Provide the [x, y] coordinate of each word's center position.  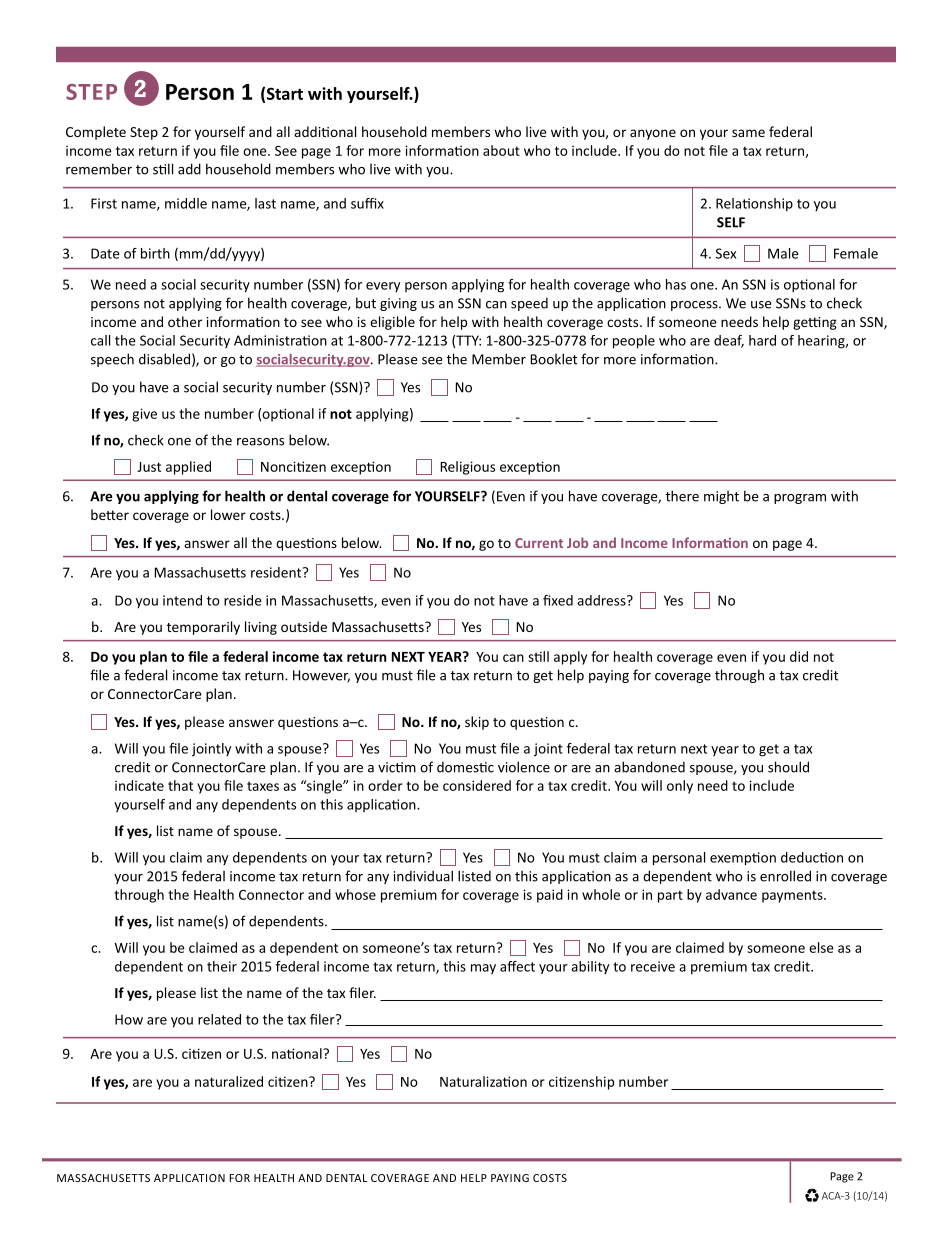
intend [182, 600]
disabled [164, 359]
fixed [558, 600]
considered [477, 785]
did [799, 656]
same [748, 133]
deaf [729, 341]
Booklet [554, 359]
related [219, 1019]
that [180, 785]
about [501, 150]
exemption [743, 859]
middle [186, 203]
